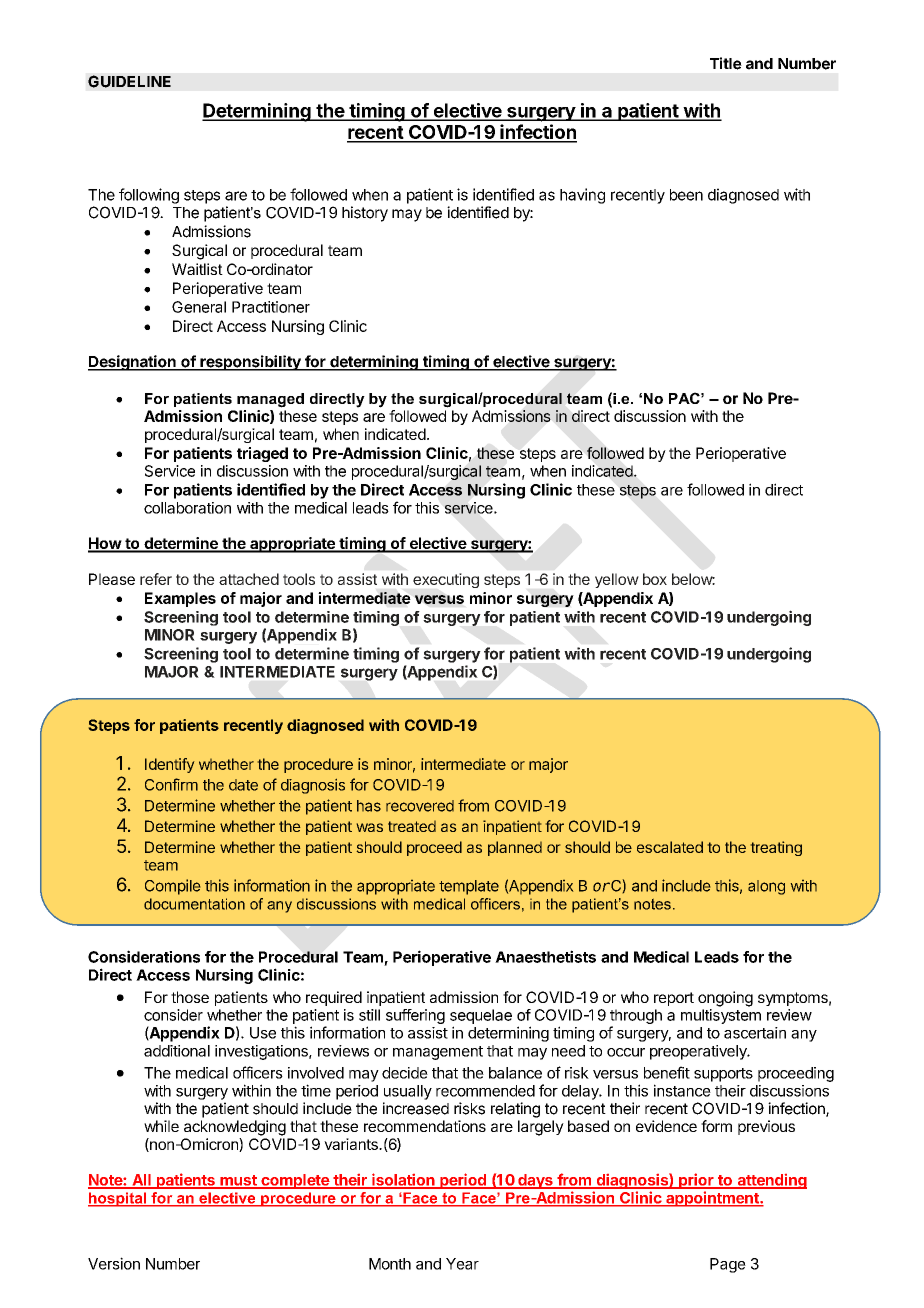 This image has width=924, height=1308. Describe the element at coordinates (129, 81) in the image. I see `GUIDELINE` at that location.
